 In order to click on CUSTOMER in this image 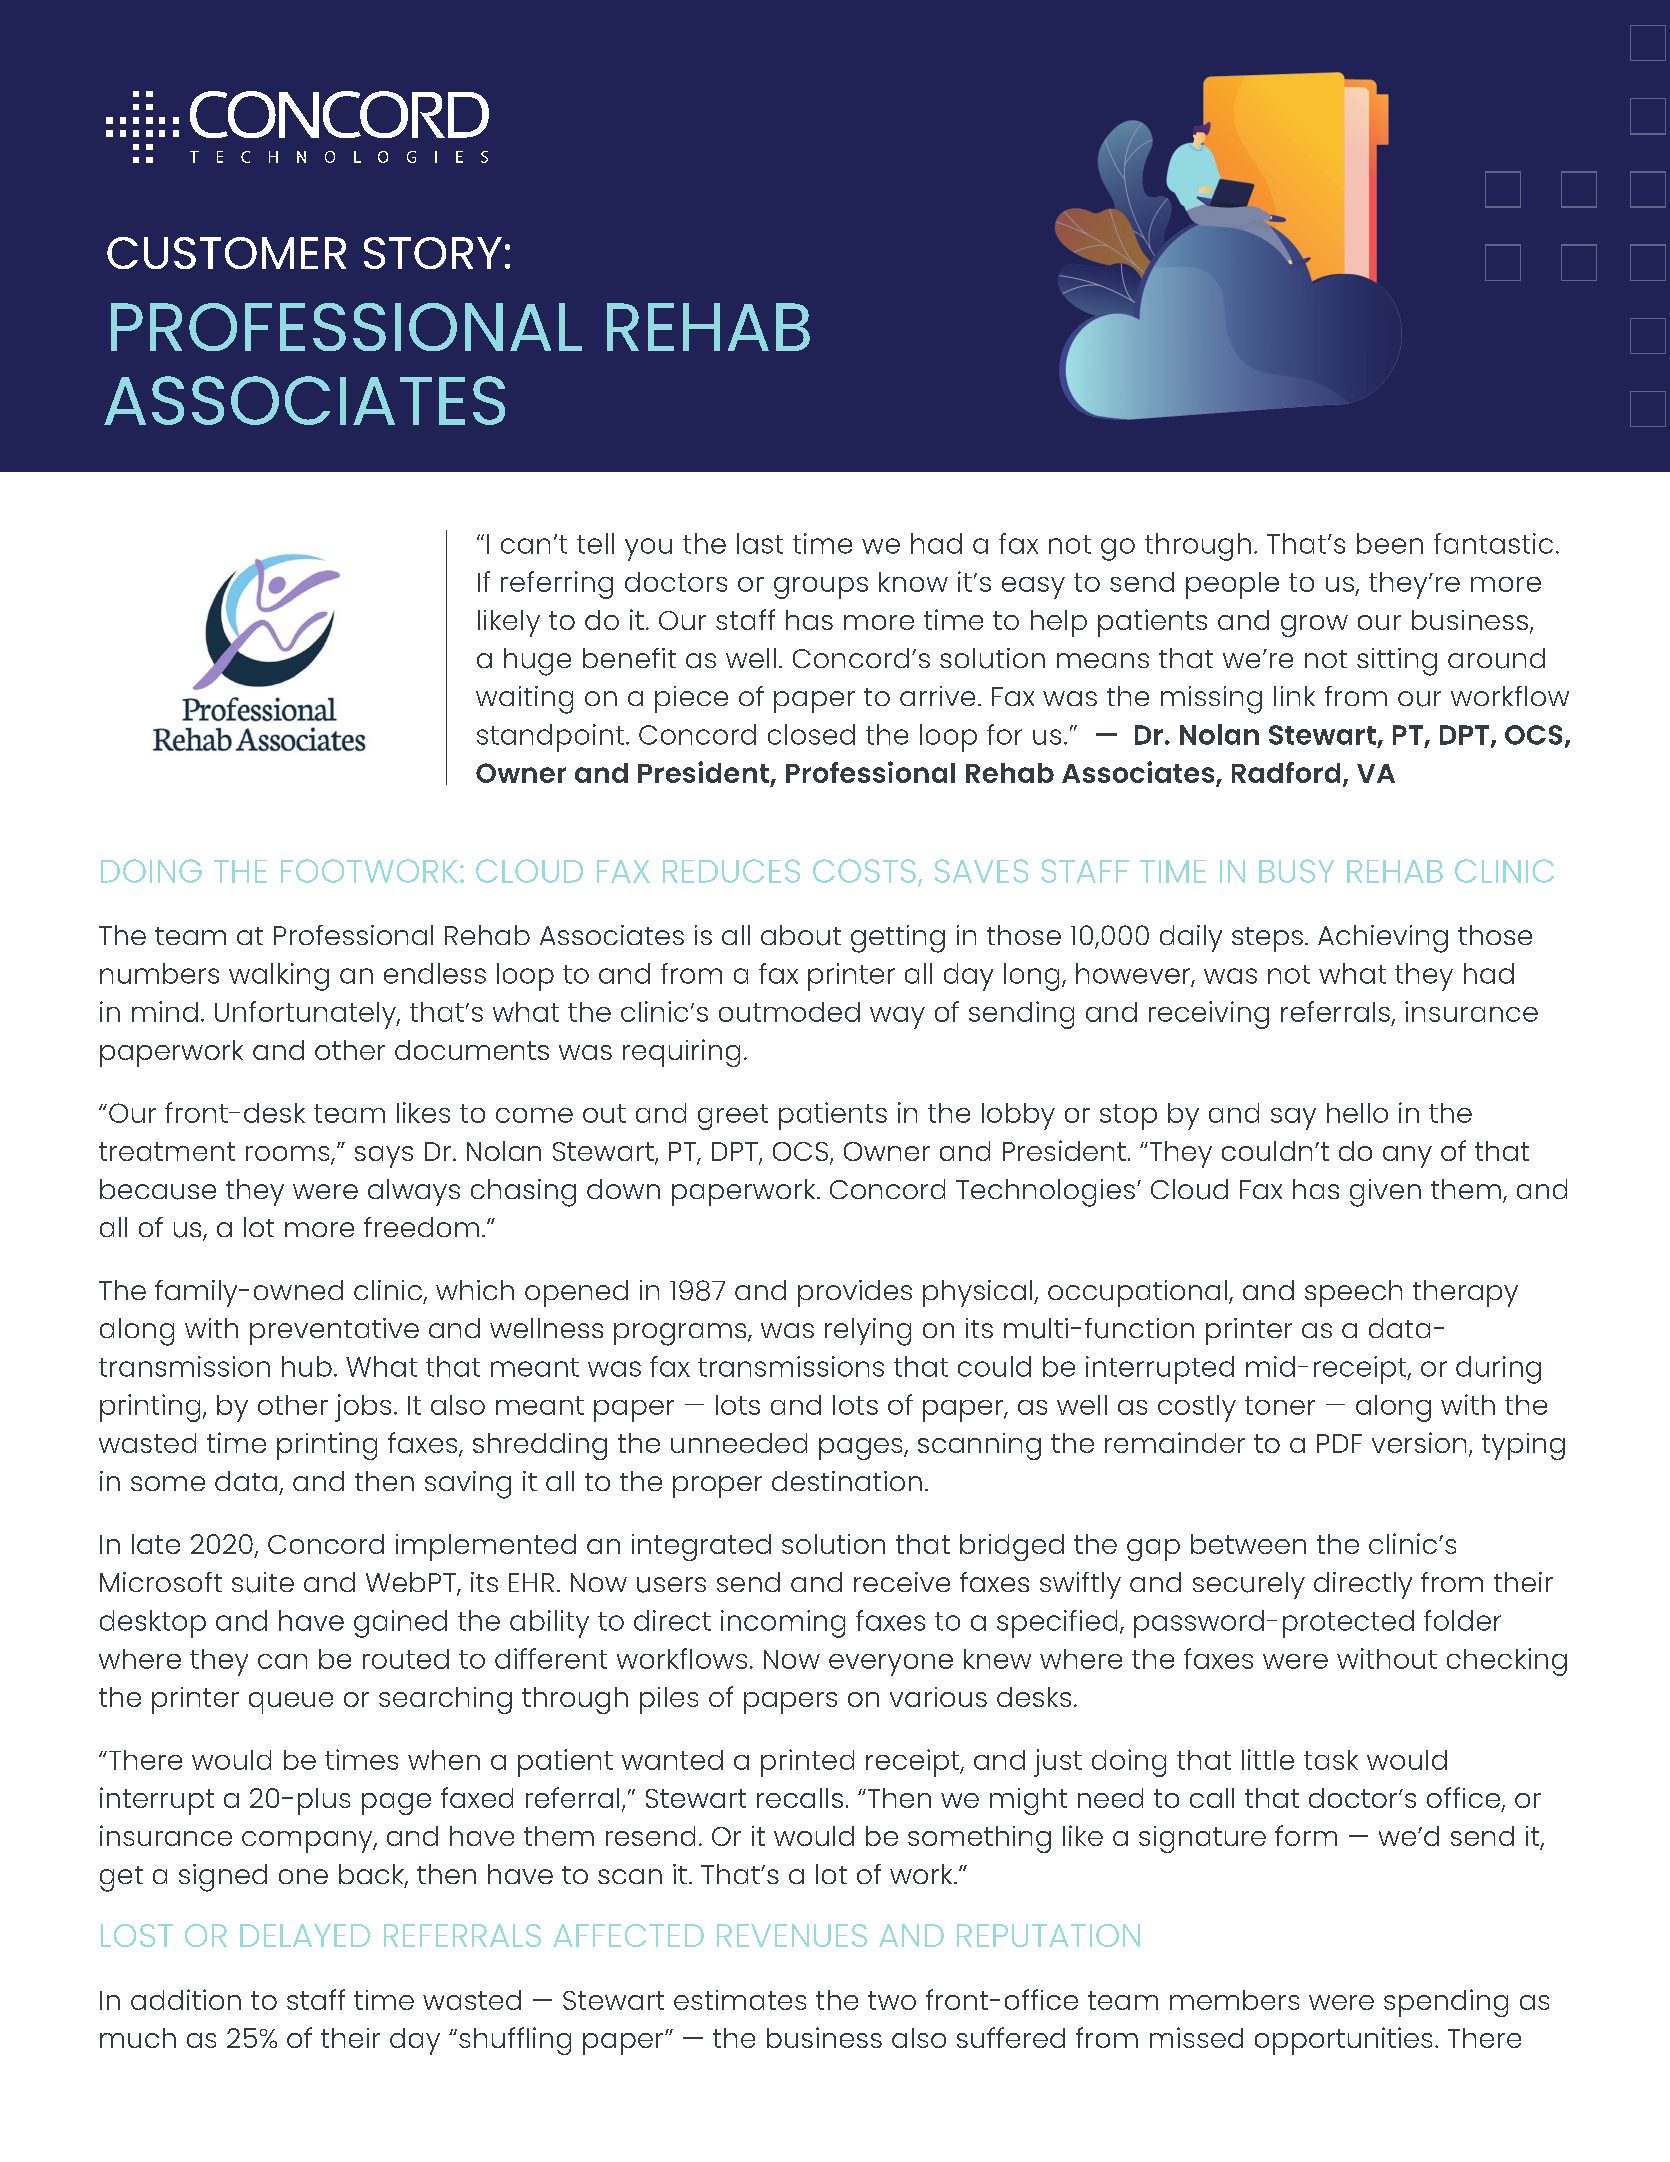, I will do `click(226, 253)`.
